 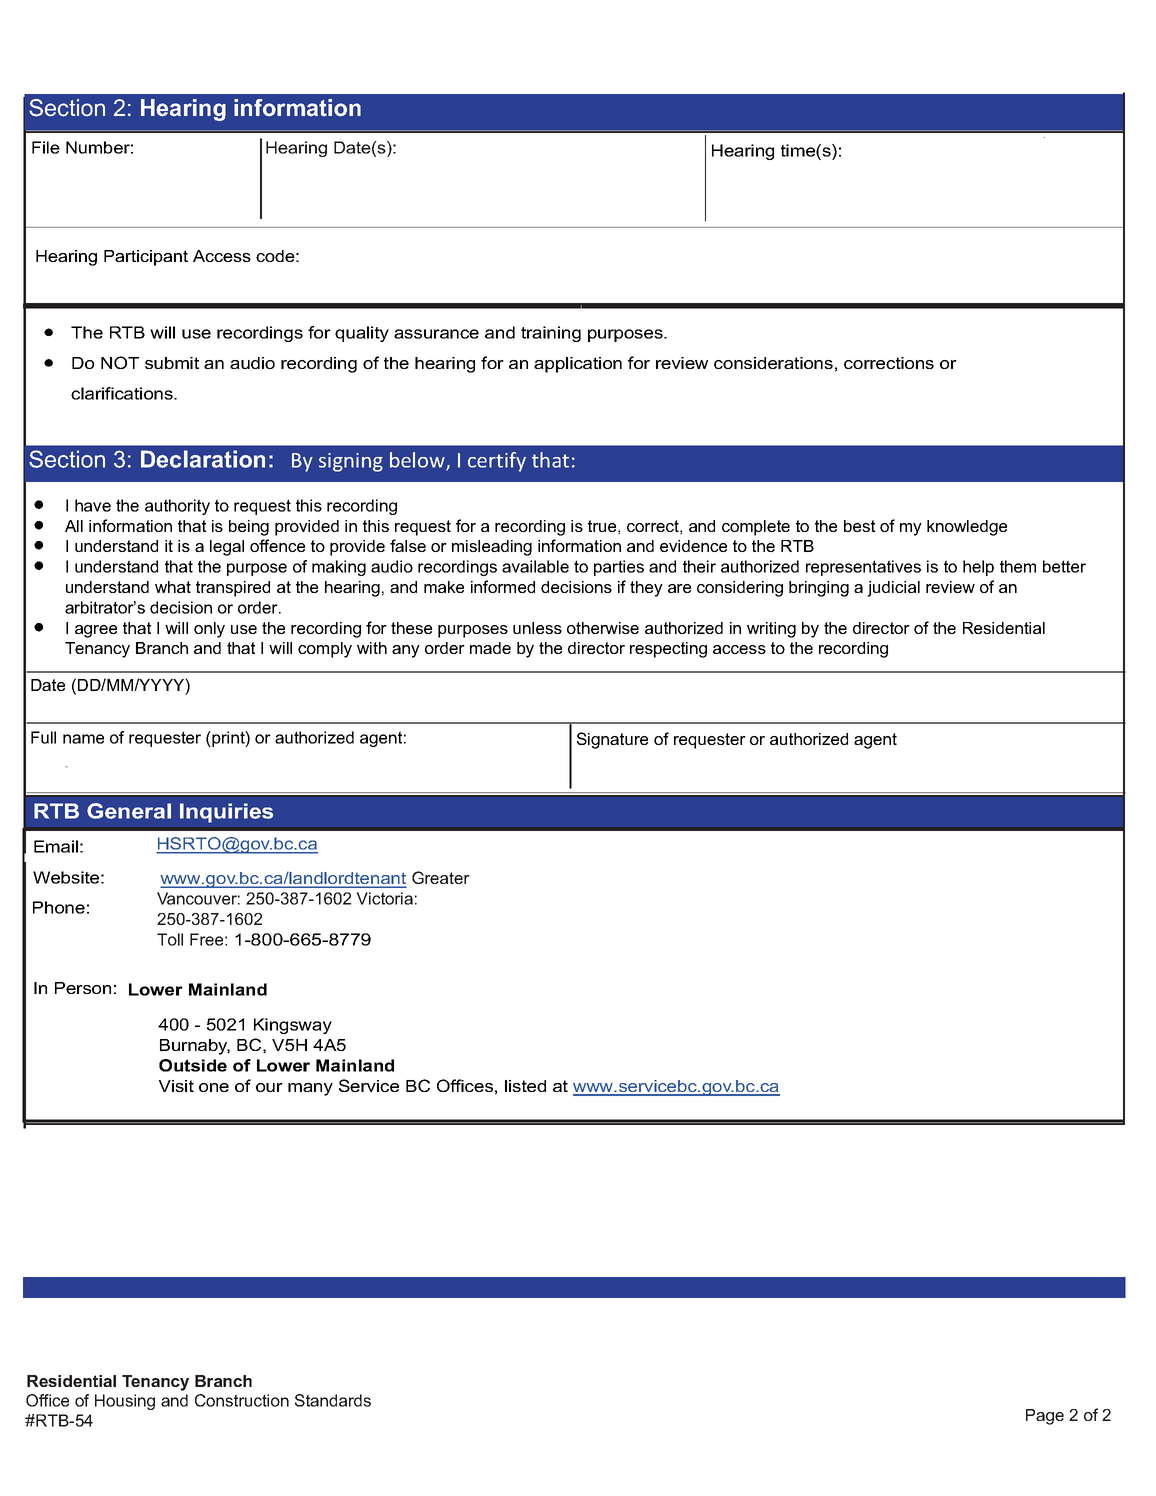 What do you see at coordinates (773, 363) in the screenshot?
I see `considerations` at bounding box center [773, 363].
